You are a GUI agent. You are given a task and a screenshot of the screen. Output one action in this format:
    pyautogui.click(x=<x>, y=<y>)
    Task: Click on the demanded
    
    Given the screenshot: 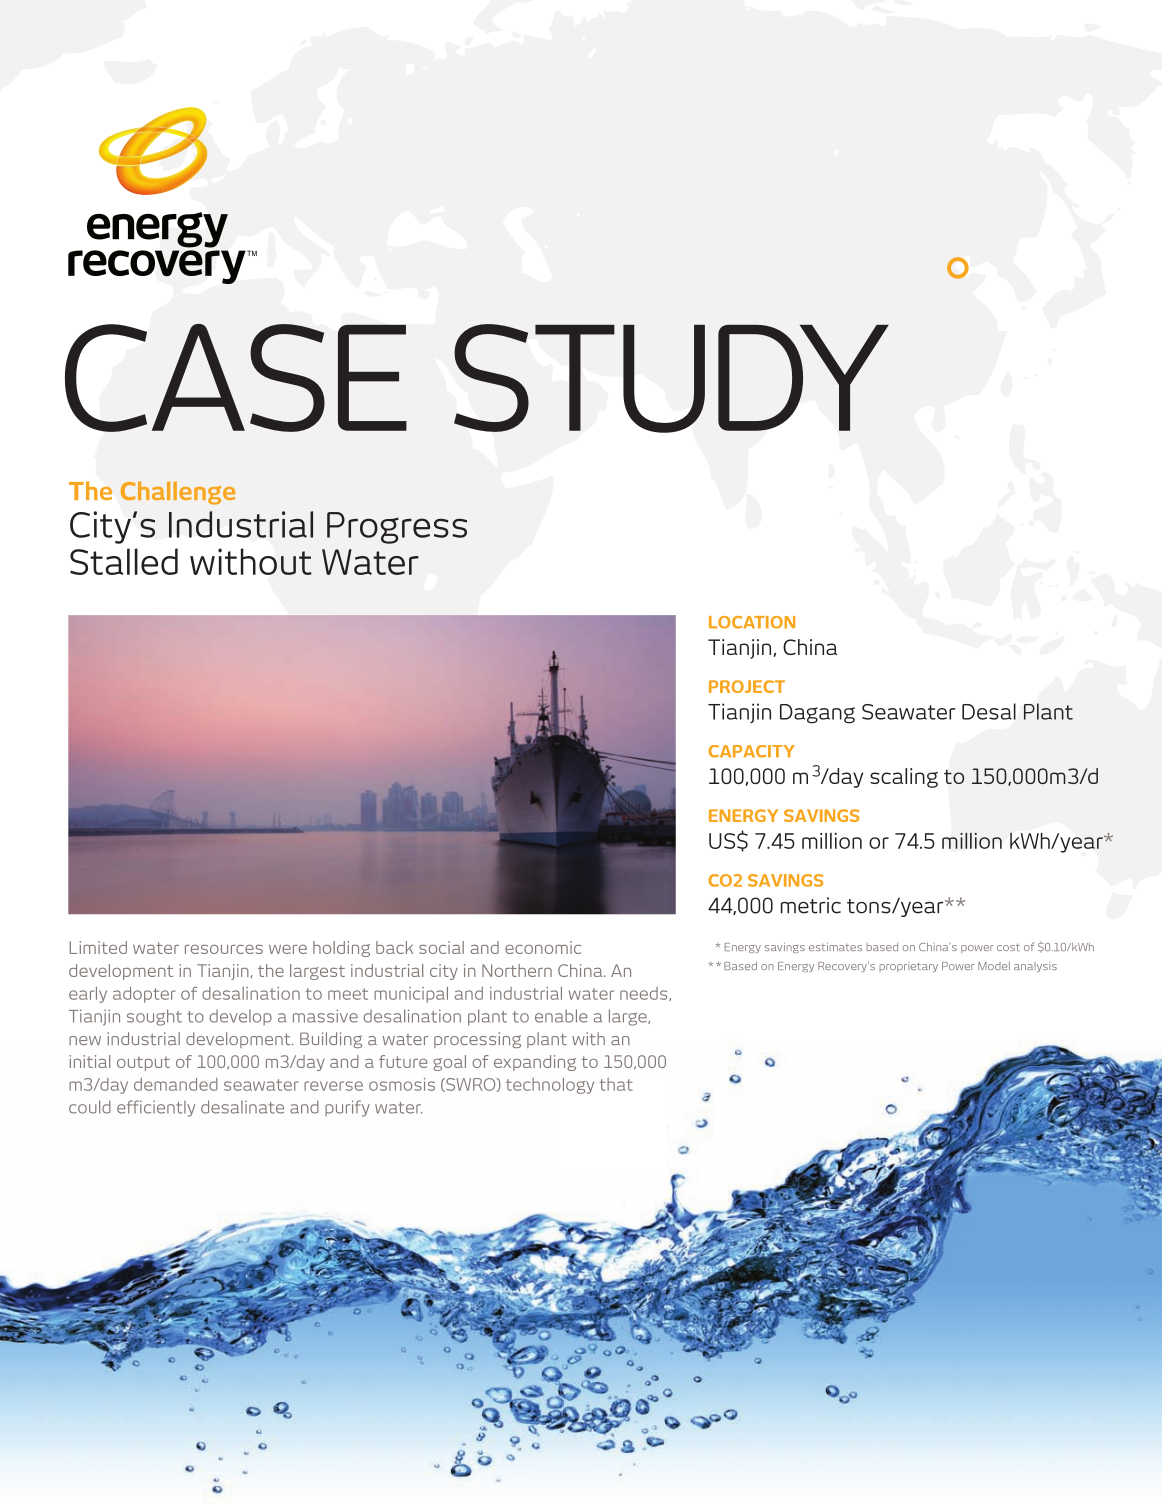 What is the action you would take?
    pyautogui.click(x=176, y=1084)
